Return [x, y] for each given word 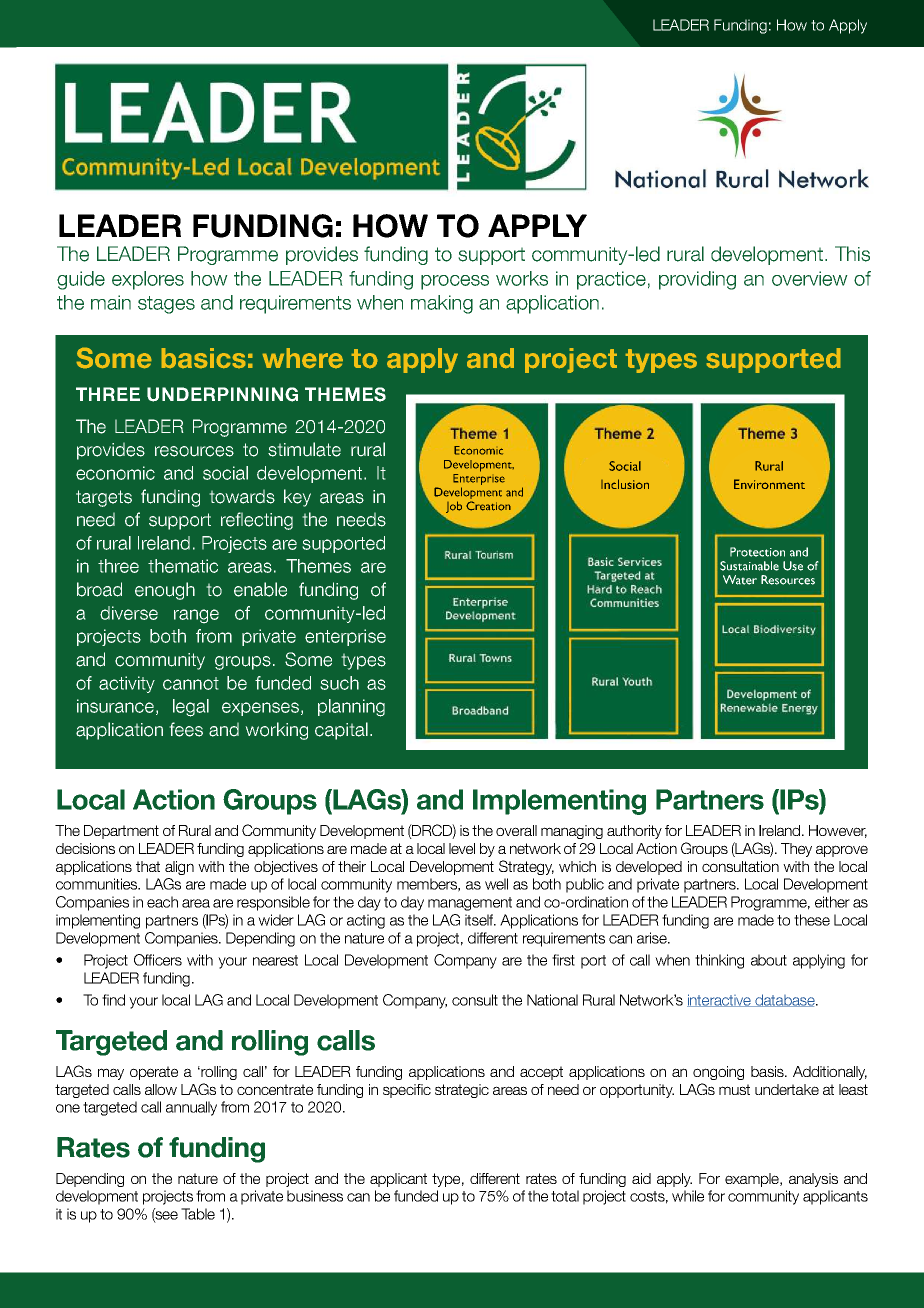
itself [480, 920]
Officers [158, 960]
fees [186, 729]
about [769, 960]
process [455, 282]
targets [104, 498]
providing [697, 280]
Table [198, 1214]
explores [148, 280]
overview [810, 278]
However [838, 831]
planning [351, 708]
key [297, 498]
